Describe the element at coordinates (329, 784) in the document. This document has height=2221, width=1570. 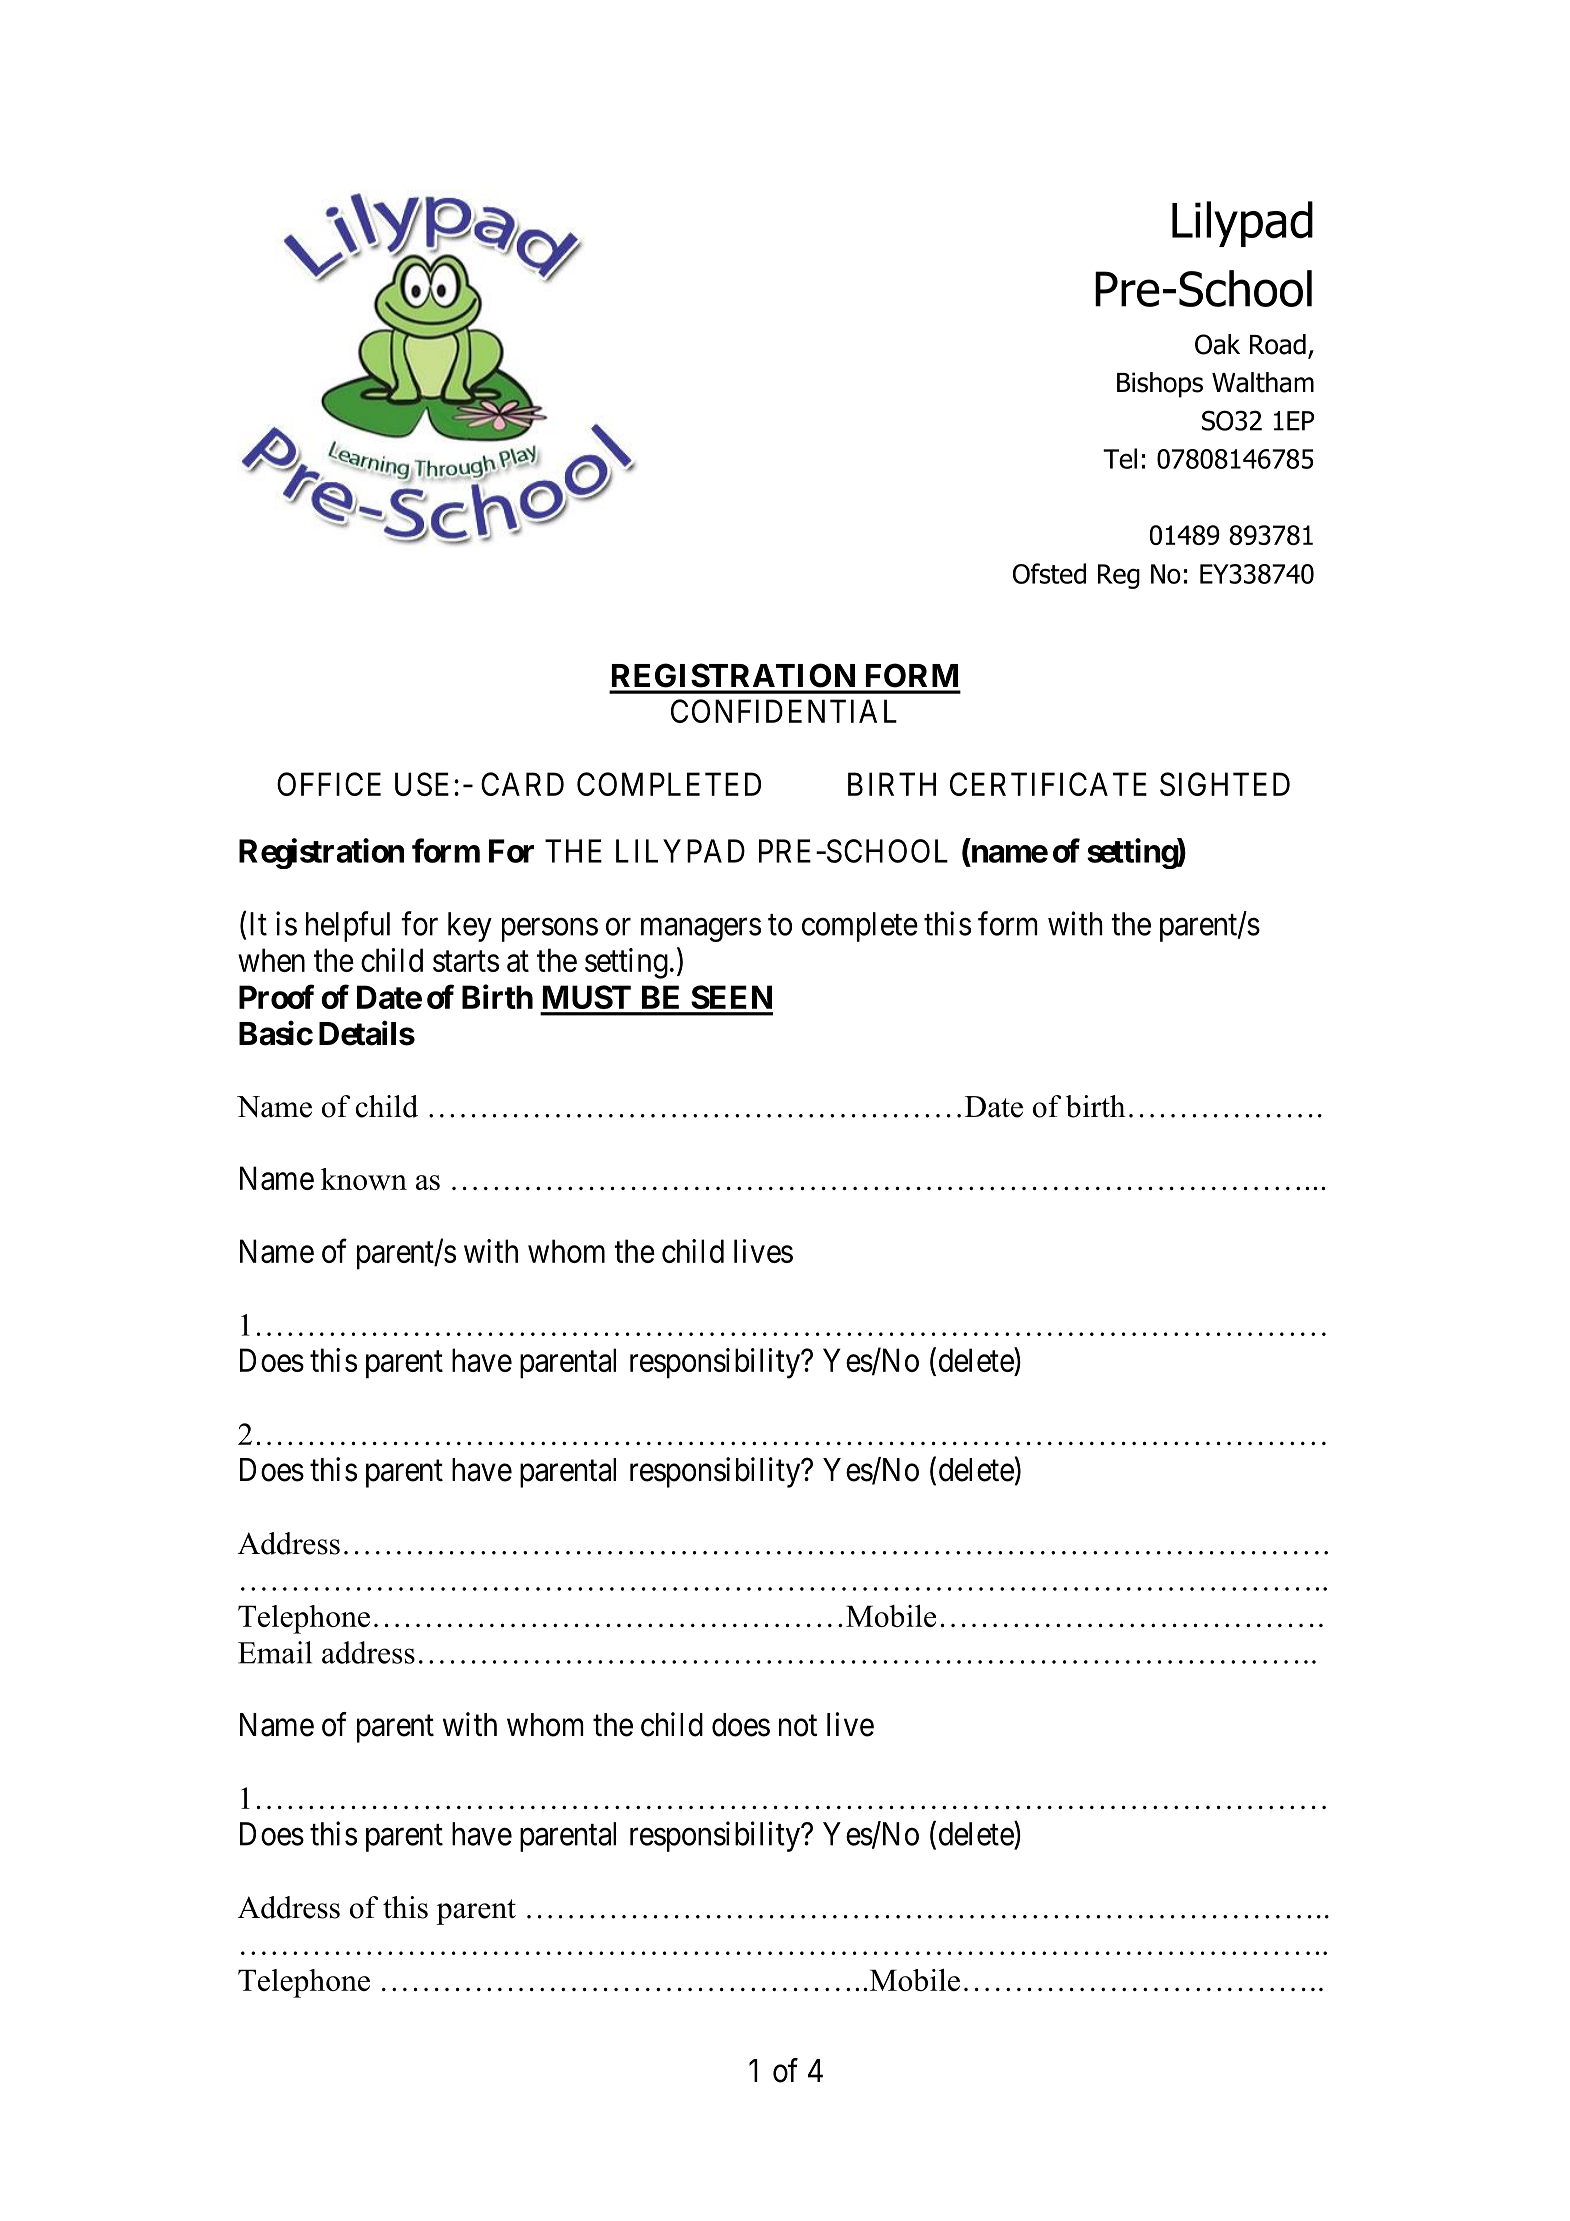
I see `OFFICE` at that location.
